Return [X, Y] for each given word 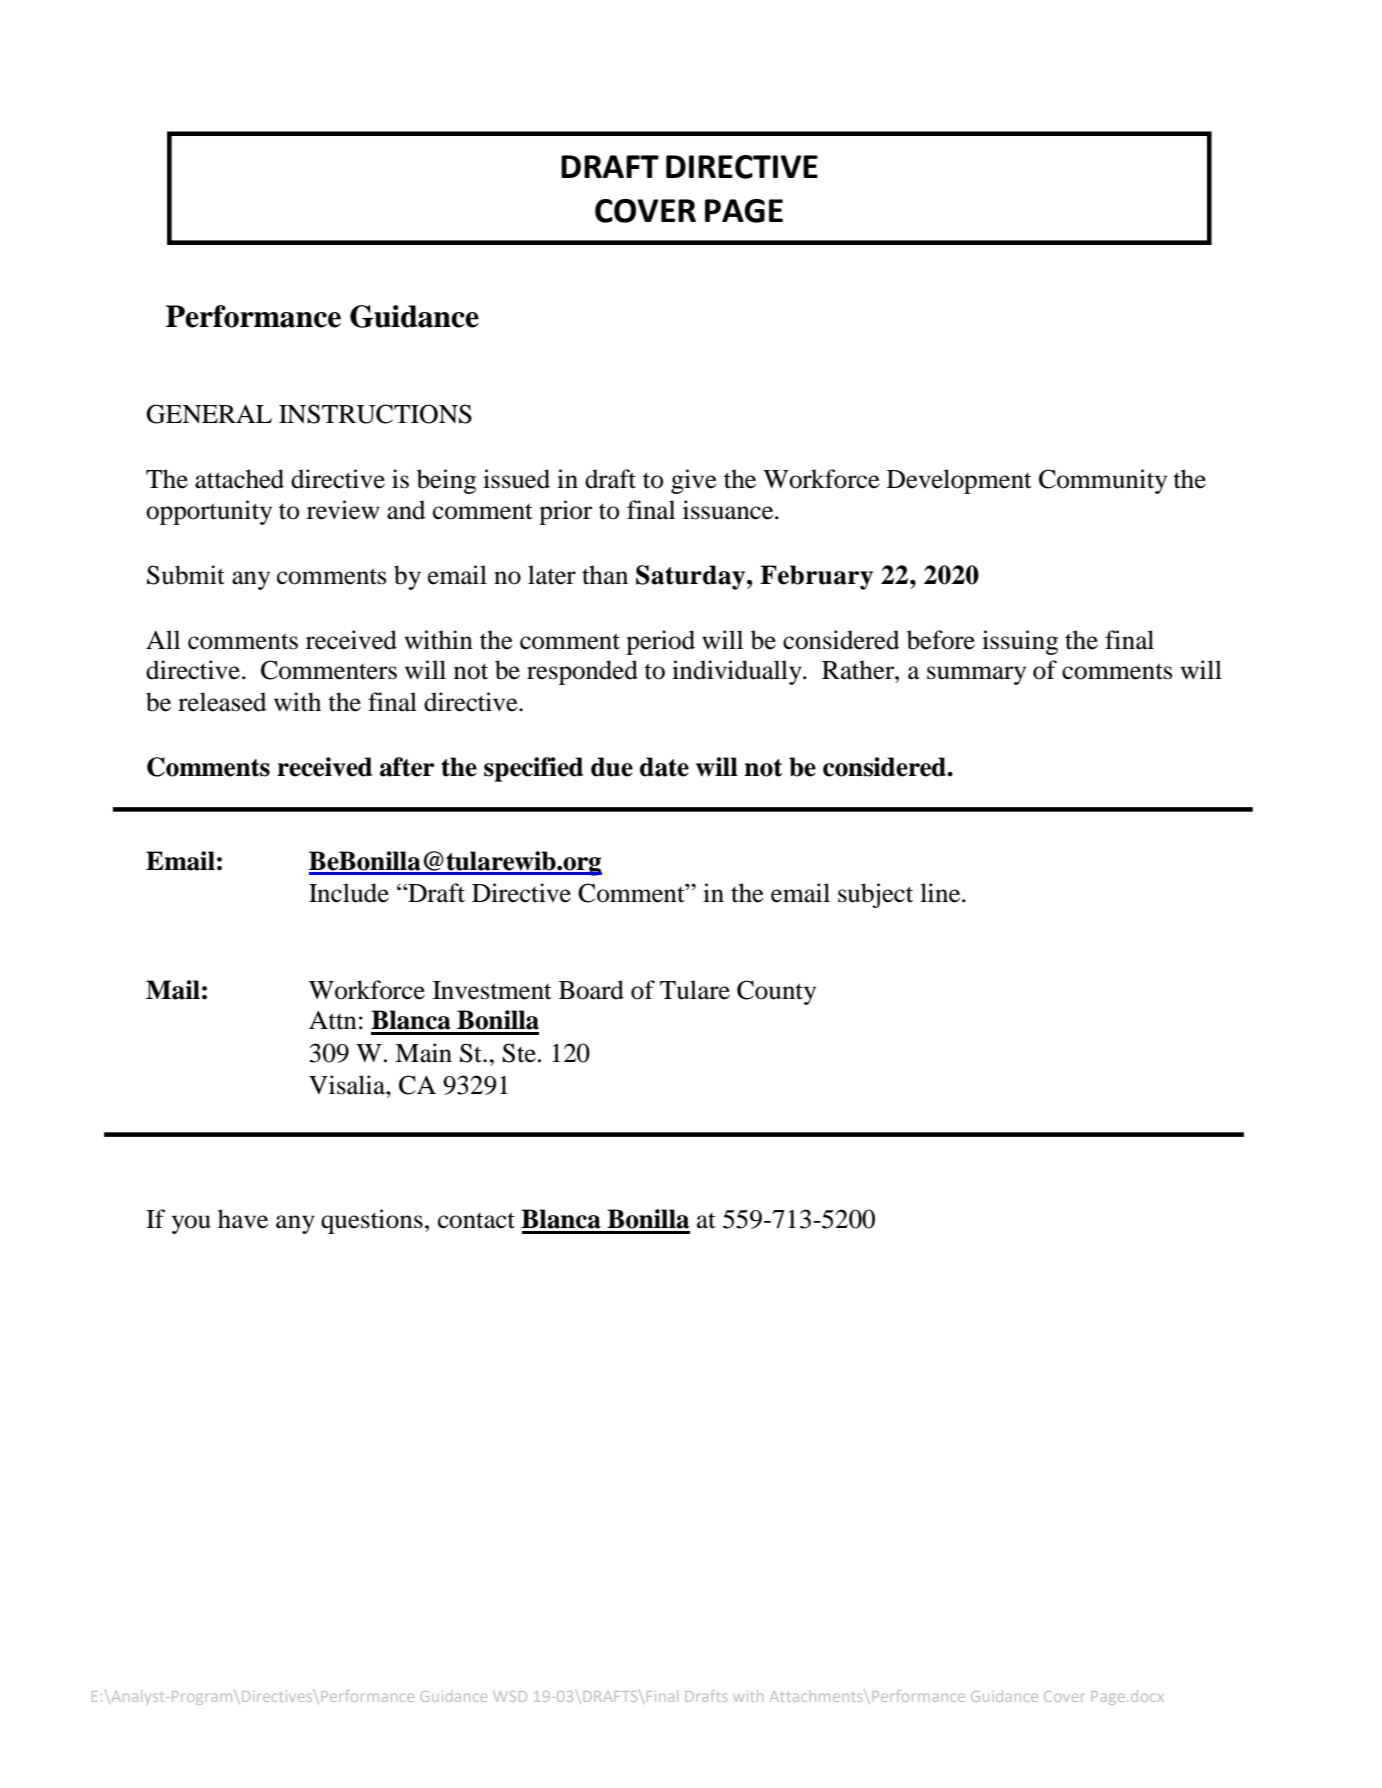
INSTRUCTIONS [375, 414]
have [243, 1219]
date [664, 767]
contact [476, 1220]
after [407, 767]
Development [959, 481]
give [694, 481]
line [941, 893]
